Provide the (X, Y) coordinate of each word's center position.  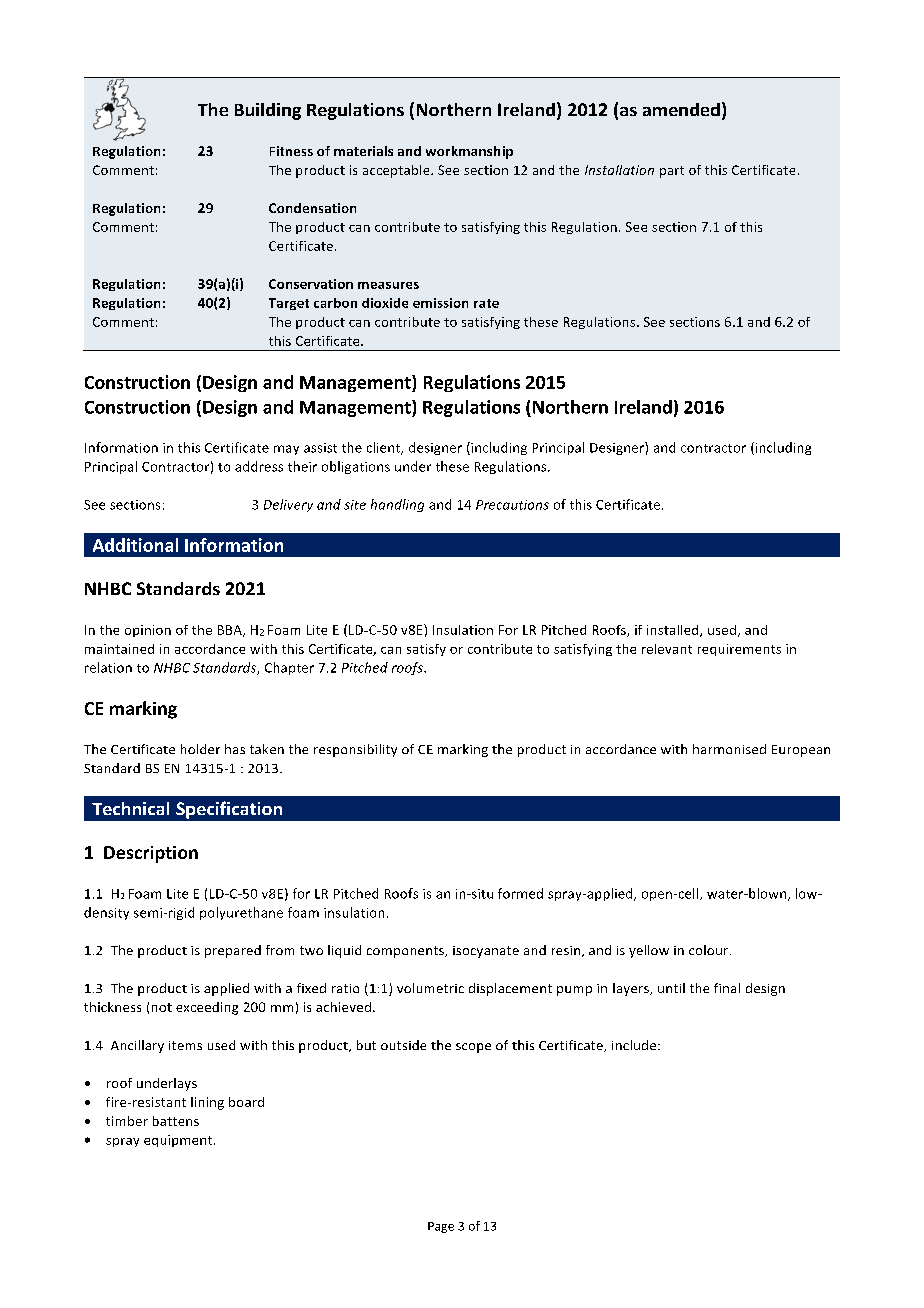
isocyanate (486, 952)
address (259, 466)
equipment (179, 1141)
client (384, 448)
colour (710, 950)
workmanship (469, 152)
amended (681, 109)
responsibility (355, 750)
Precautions (512, 505)
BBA (231, 631)
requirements (739, 650)
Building (268, 111)
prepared (233, 951)
